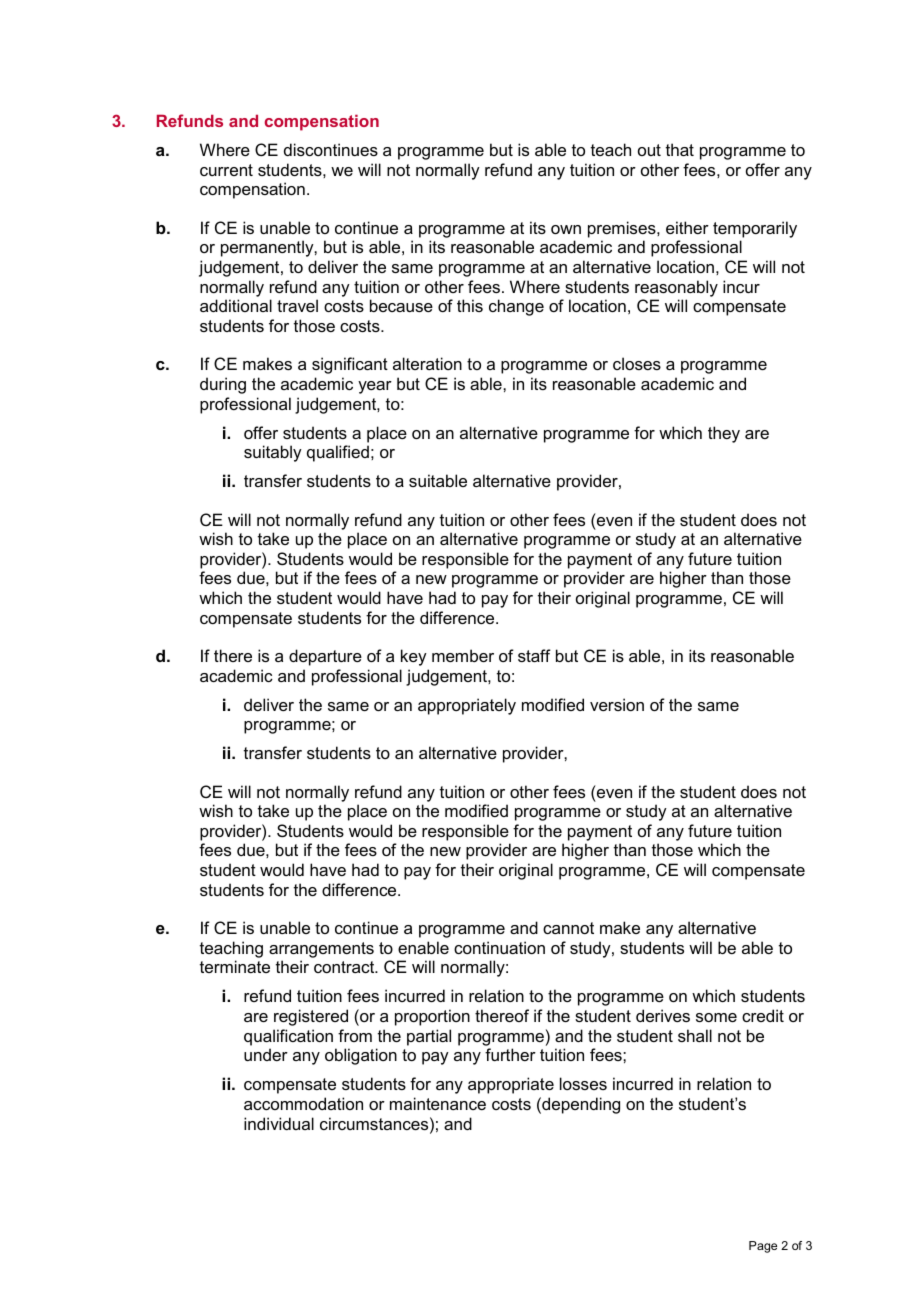  What do you see at coordinates (226, 170) in the screenshot?
I see `current` at bounding box center [226, 170].
